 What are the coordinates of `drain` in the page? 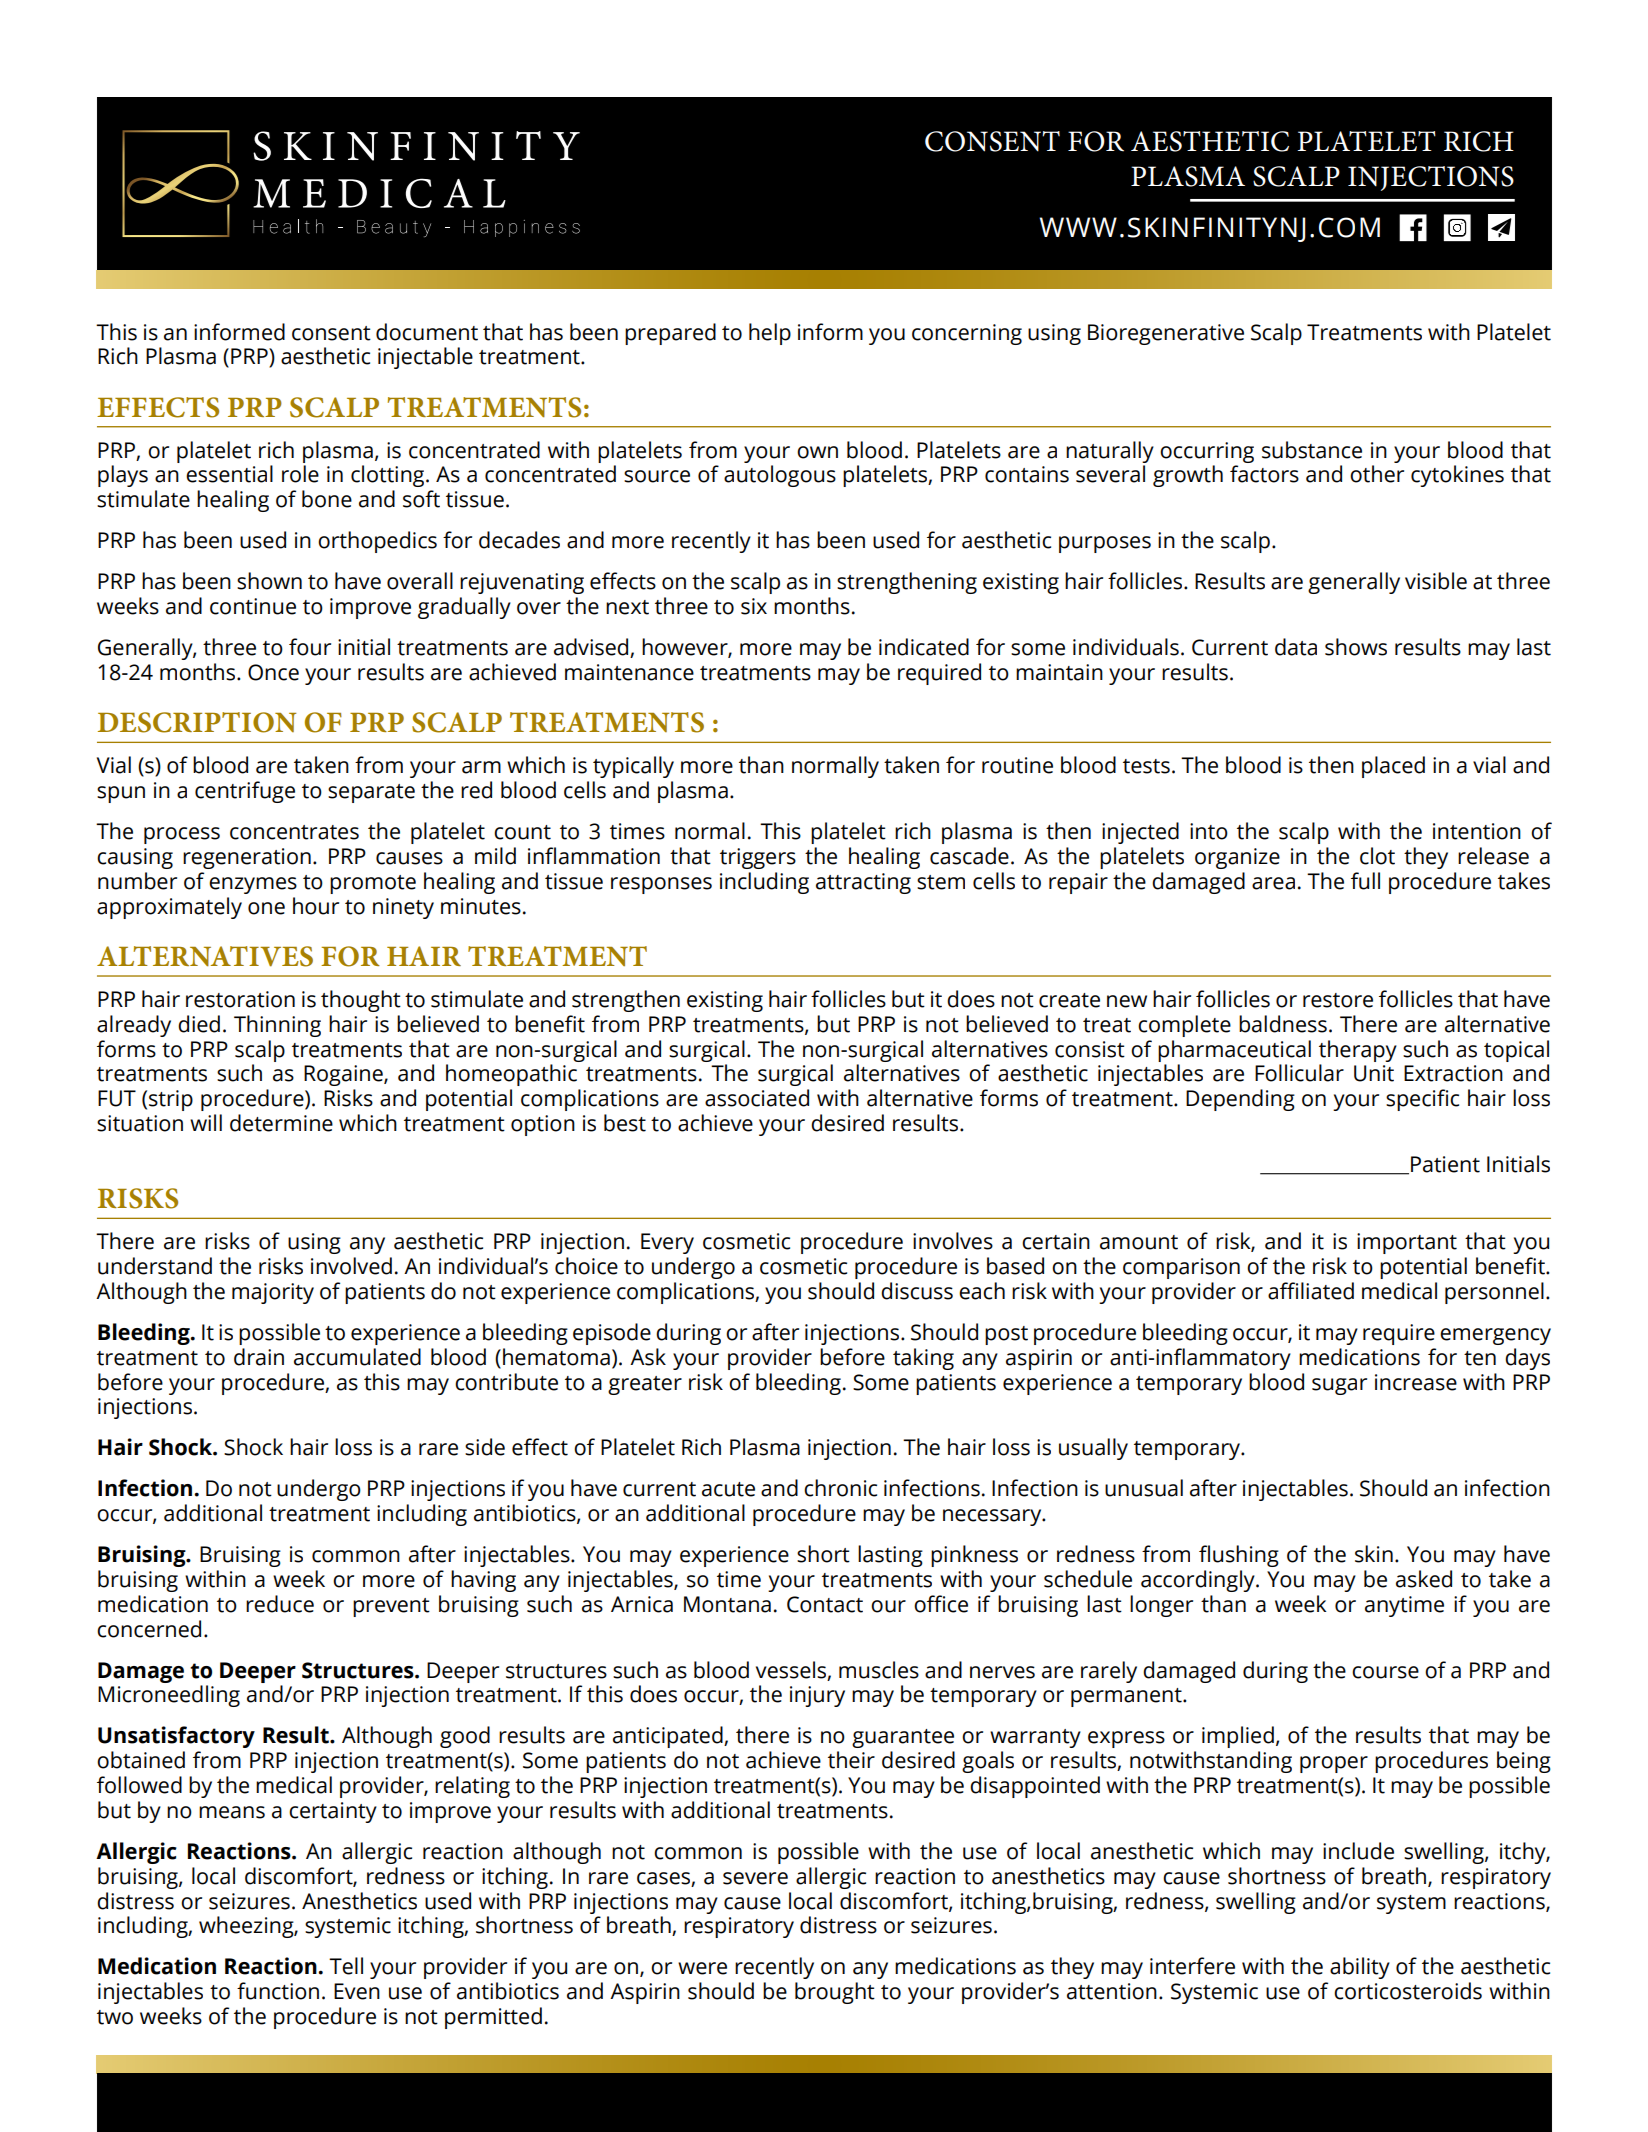 It's located at (259, 1357).
